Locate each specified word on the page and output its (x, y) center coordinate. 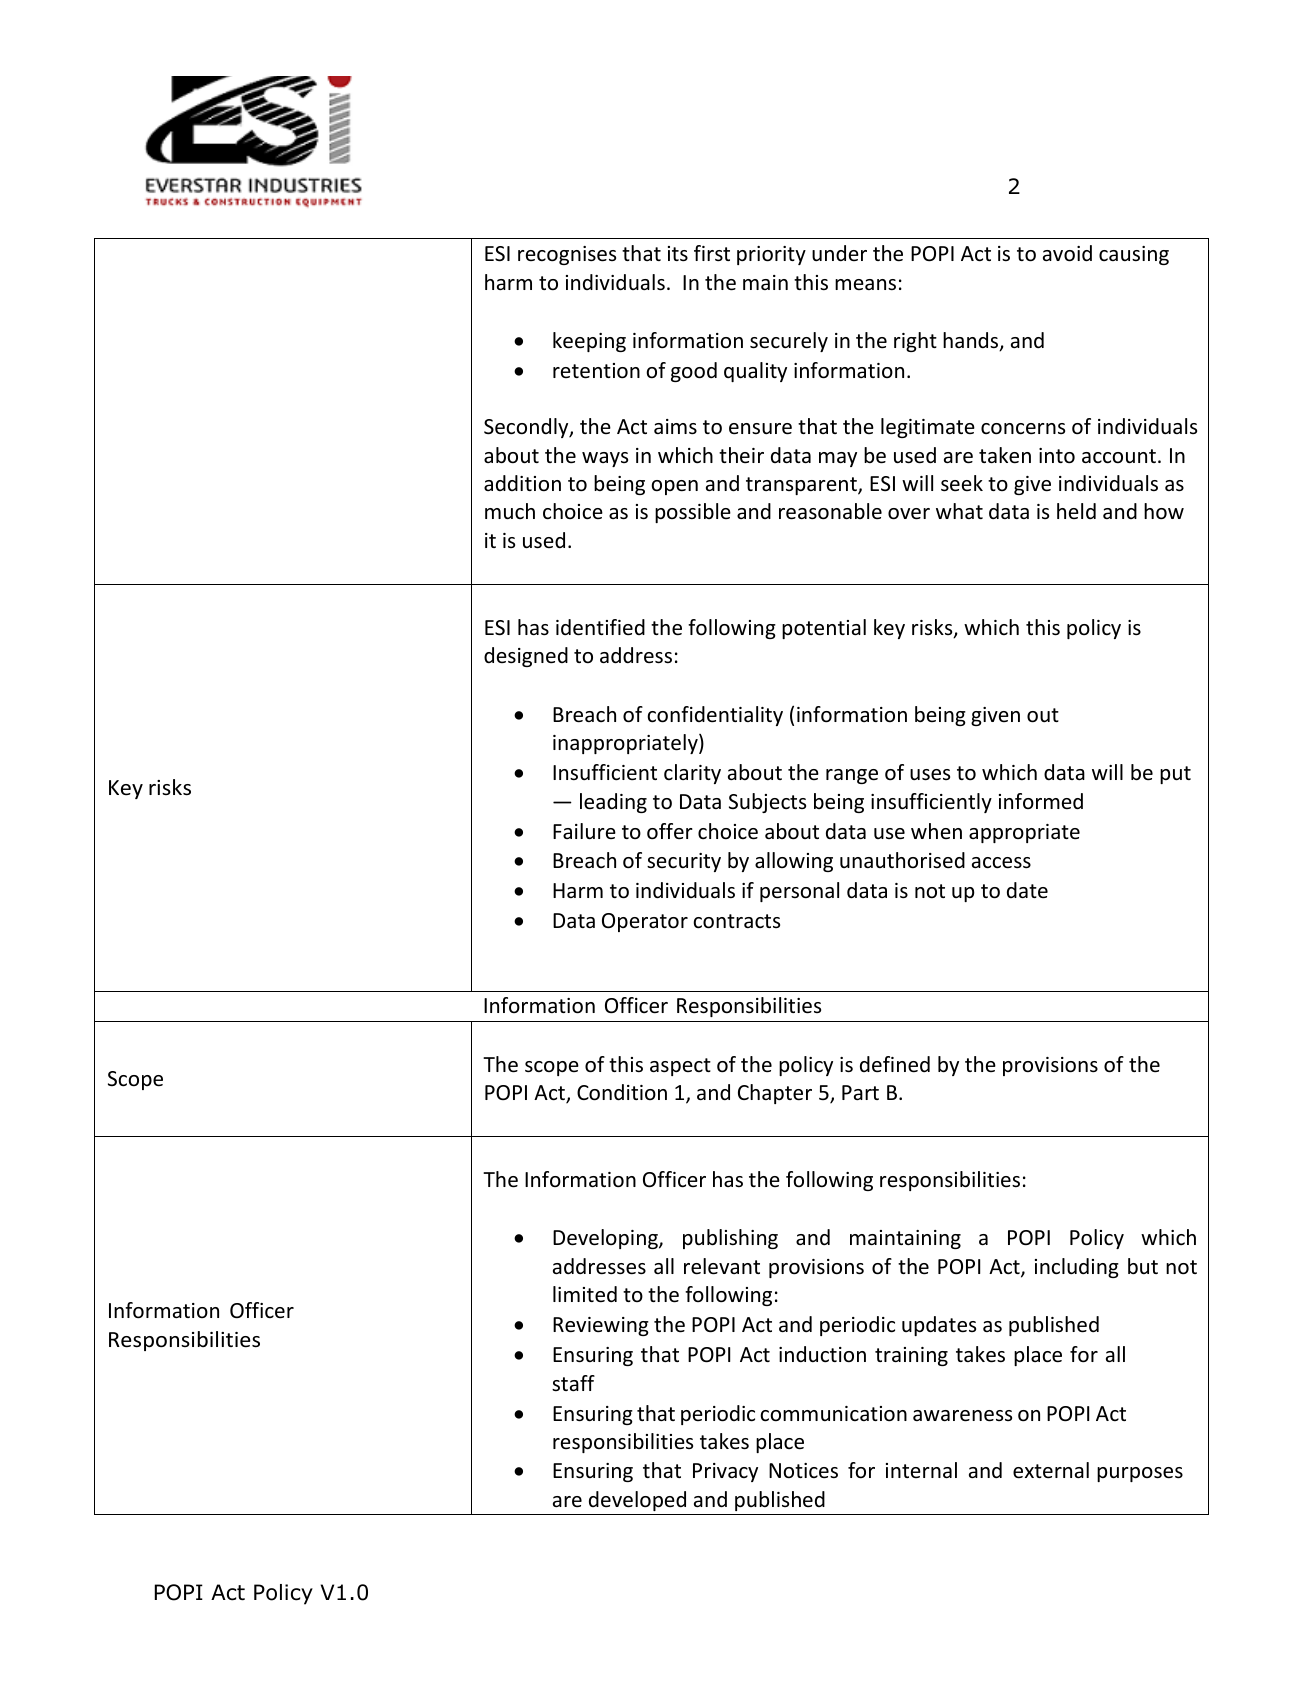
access (1001, 863)
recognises (567, 255)
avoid (1067, 253)
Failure (584, 831)
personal (799, 892)
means (865, 284)
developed (637, 1501)
